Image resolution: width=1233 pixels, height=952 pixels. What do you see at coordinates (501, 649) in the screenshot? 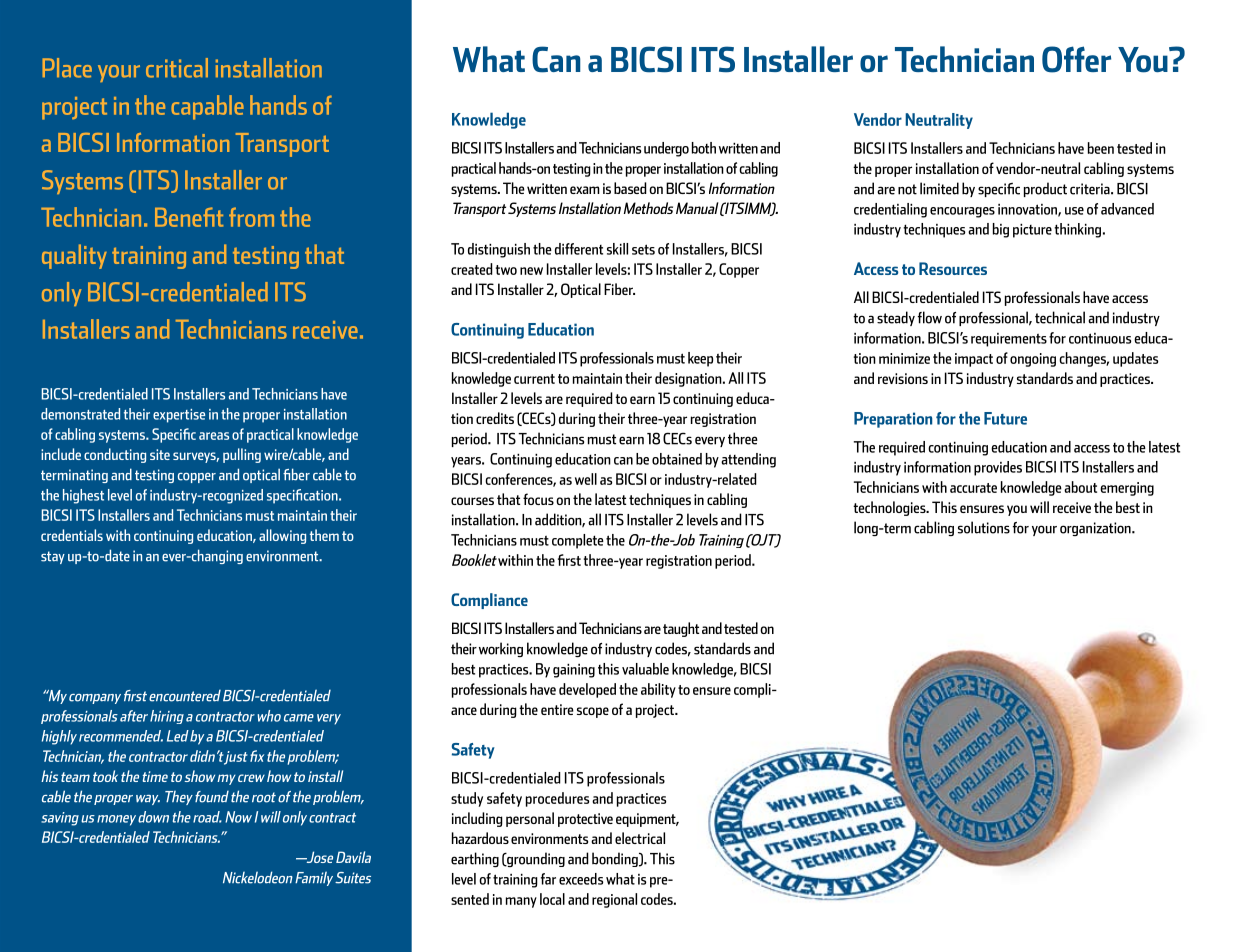
I see `working` at bounding box center [501, 649].
